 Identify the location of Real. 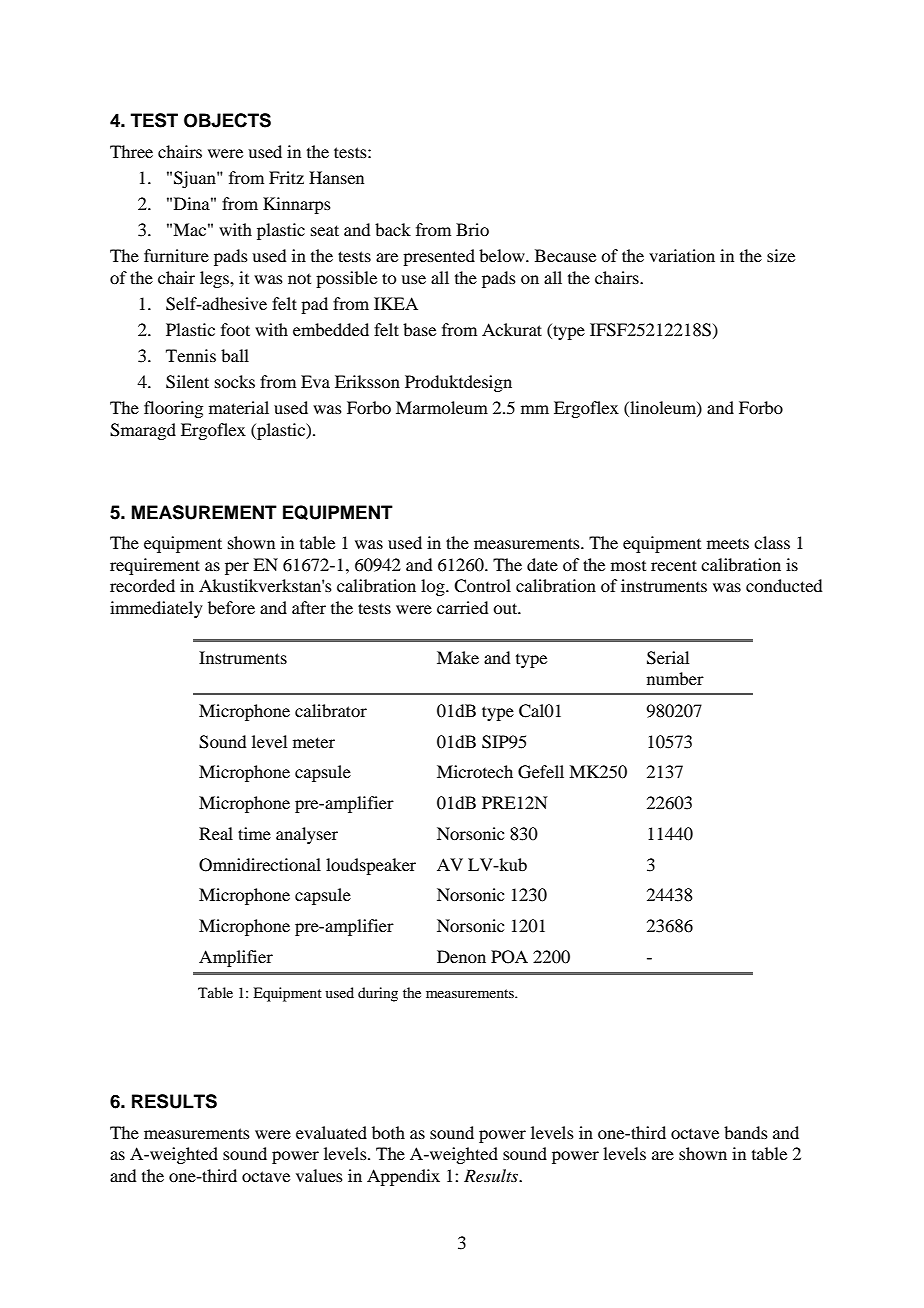
(216, 833).
